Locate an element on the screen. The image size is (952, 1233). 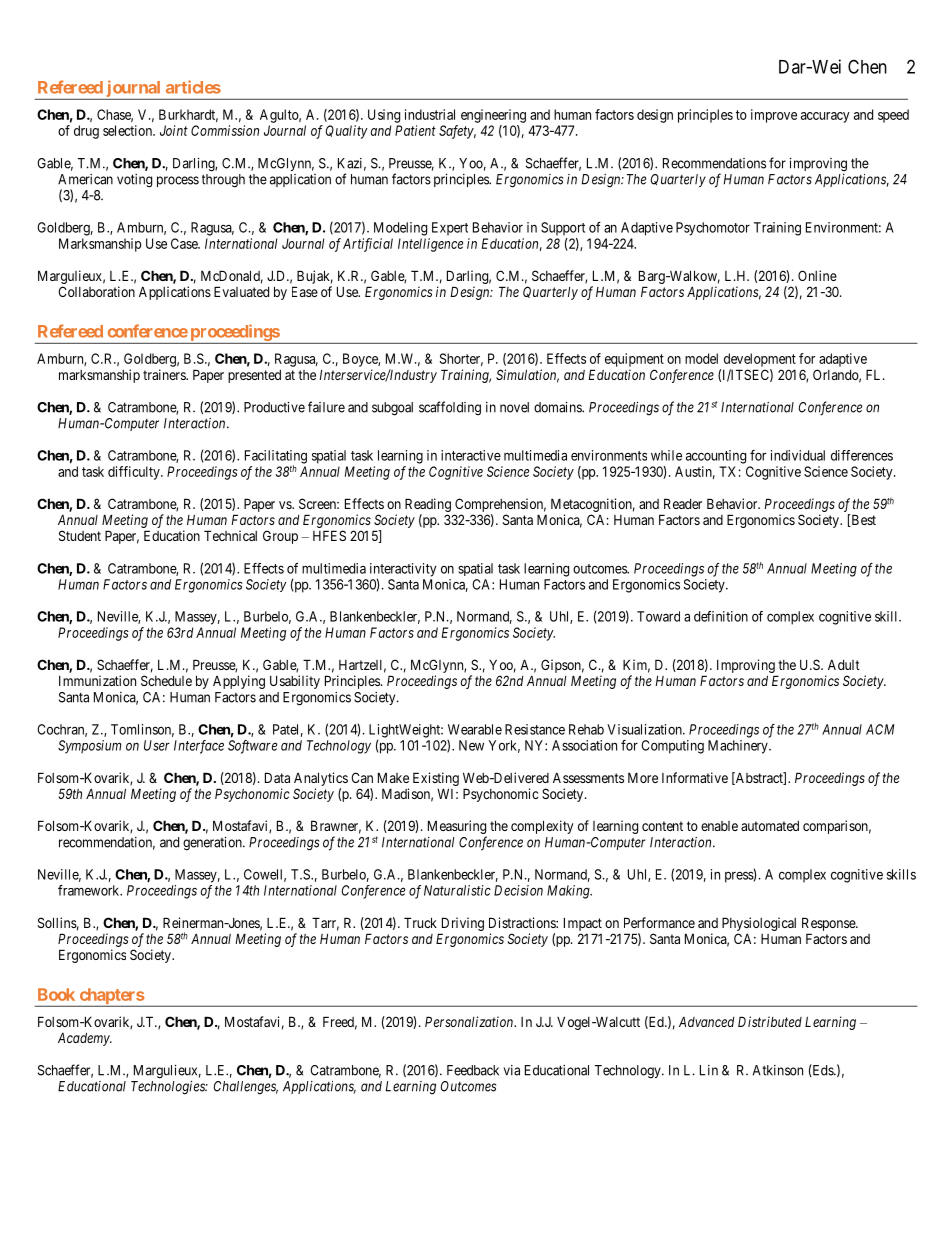
New is located at coordinates (471, 745).
